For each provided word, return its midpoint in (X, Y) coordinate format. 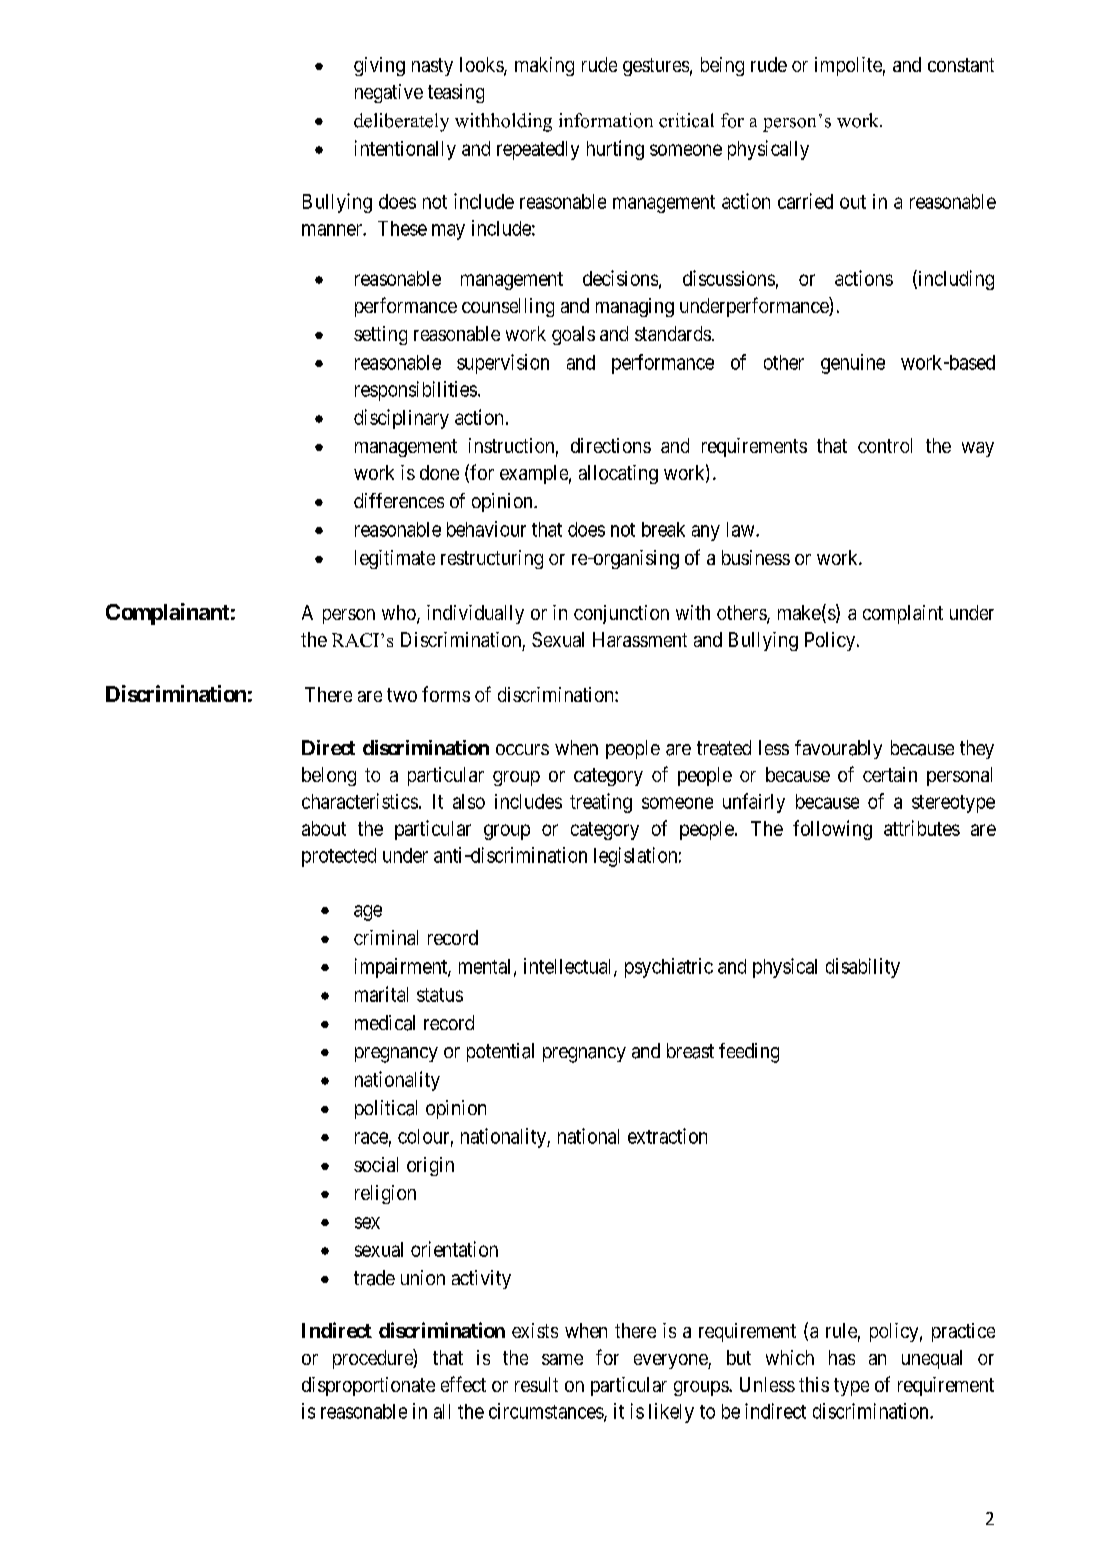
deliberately (401, 122)
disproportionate (368, 1386)
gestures (656, 67)
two (402, 695)
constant (961, 65)
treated (724, 748)
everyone (671, 1361)
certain (890, 774)
